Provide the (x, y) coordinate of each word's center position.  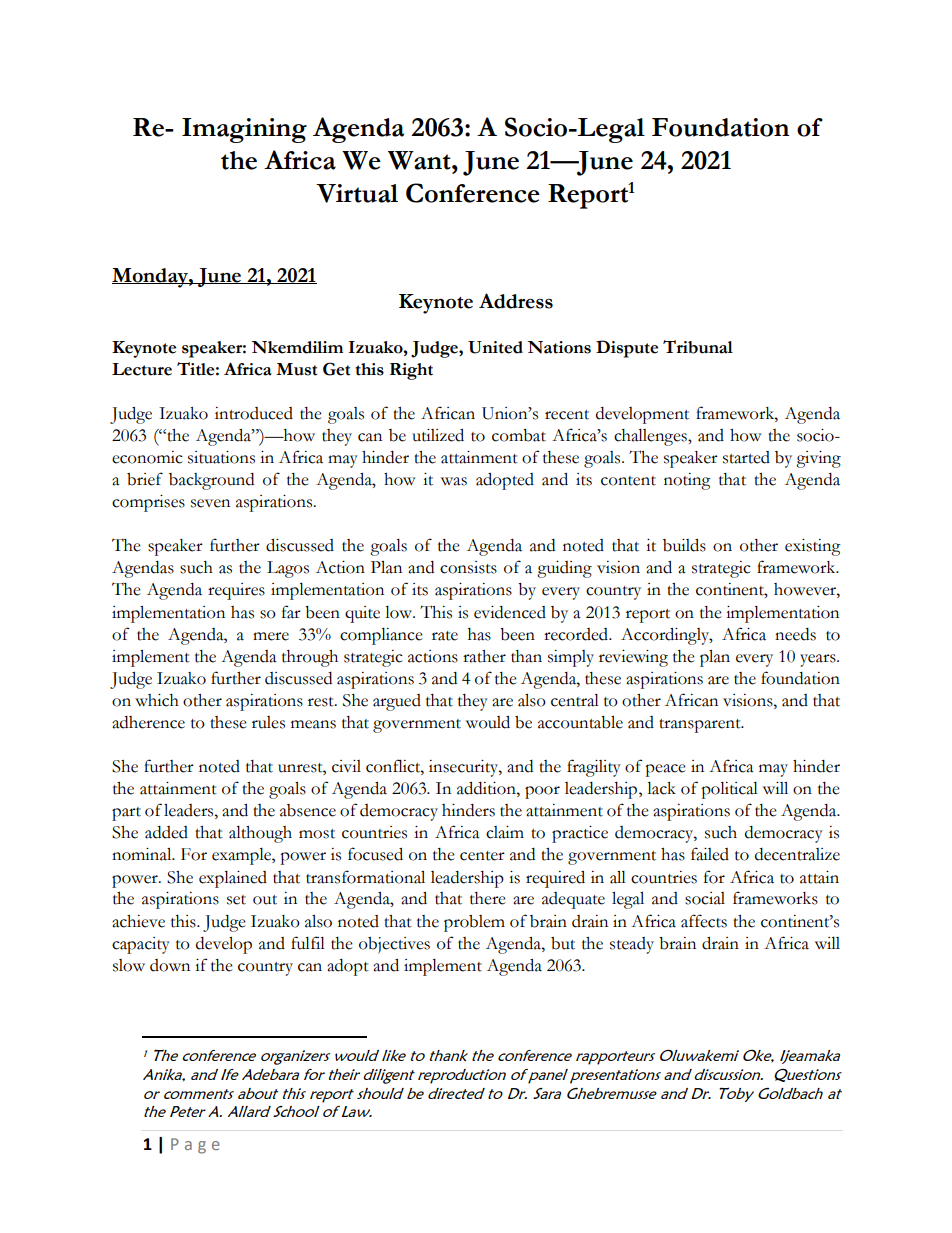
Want (420, 160)
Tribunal (698, 347)
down (170, 965)
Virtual (357, 193)
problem (474, 923)
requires (236, 591)
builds (684, 545)
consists (468, 567)
